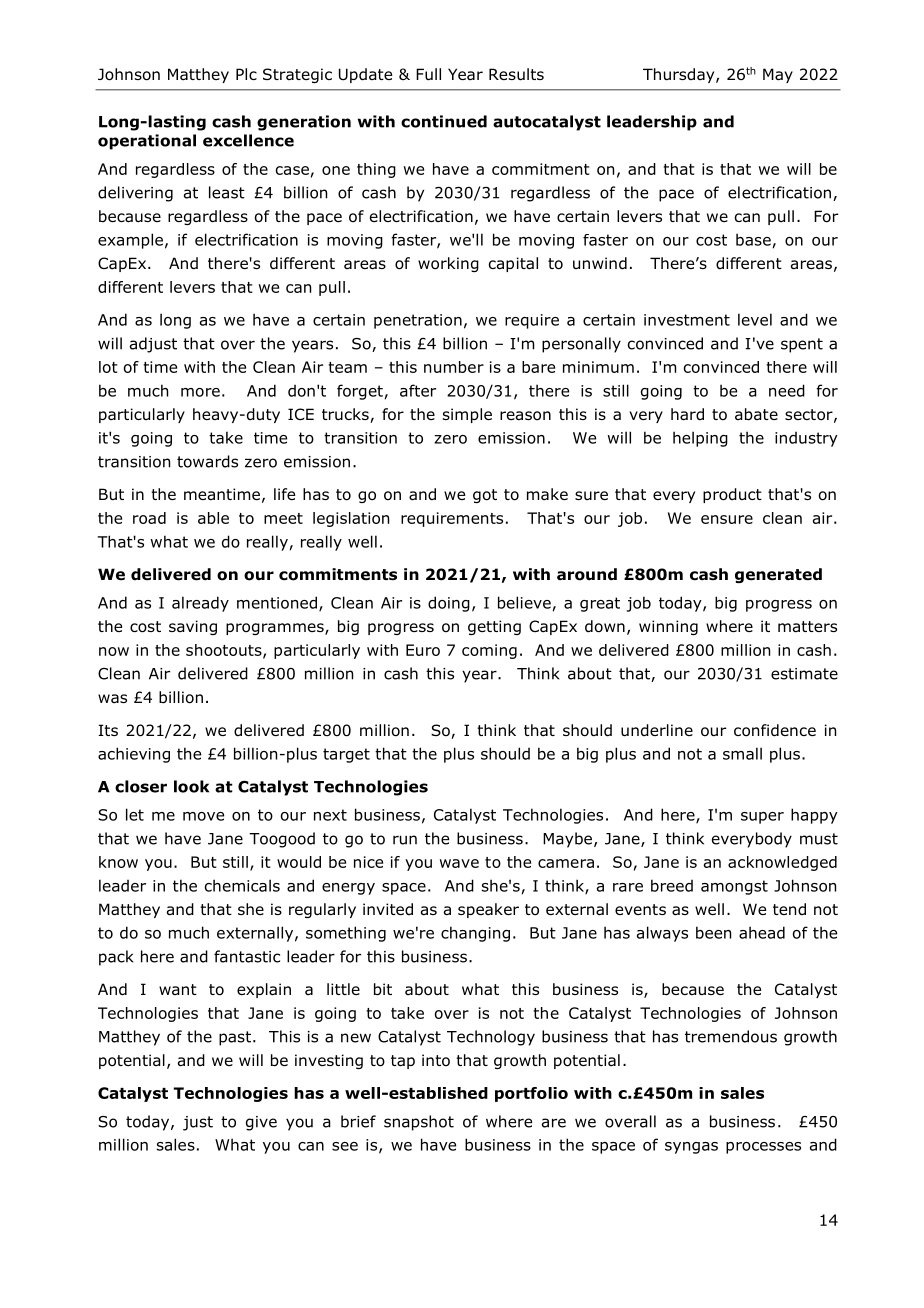  Describe the element at coordinates (742, 753) in the screenshot. I see `small` at that location.
